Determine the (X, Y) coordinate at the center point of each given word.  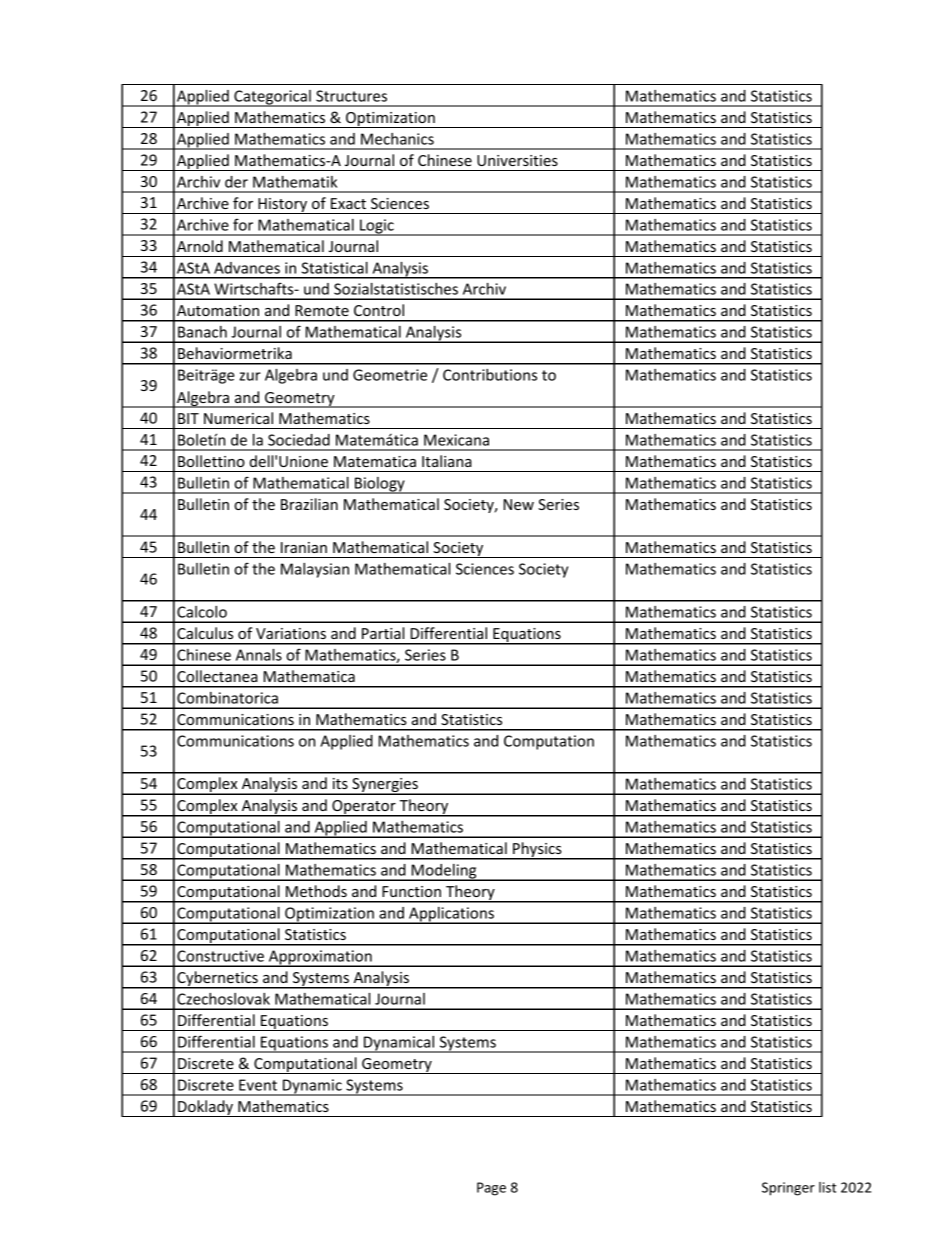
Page (491, 1189)
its (340, 783)
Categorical (272, 98)
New (519, 504)
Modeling (444, 872)
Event (258, 1085)
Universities (517, 160)
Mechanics (397, 139)
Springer (788, 1189)
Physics (537, 851)
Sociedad (299, 440)
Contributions (490, 375)
